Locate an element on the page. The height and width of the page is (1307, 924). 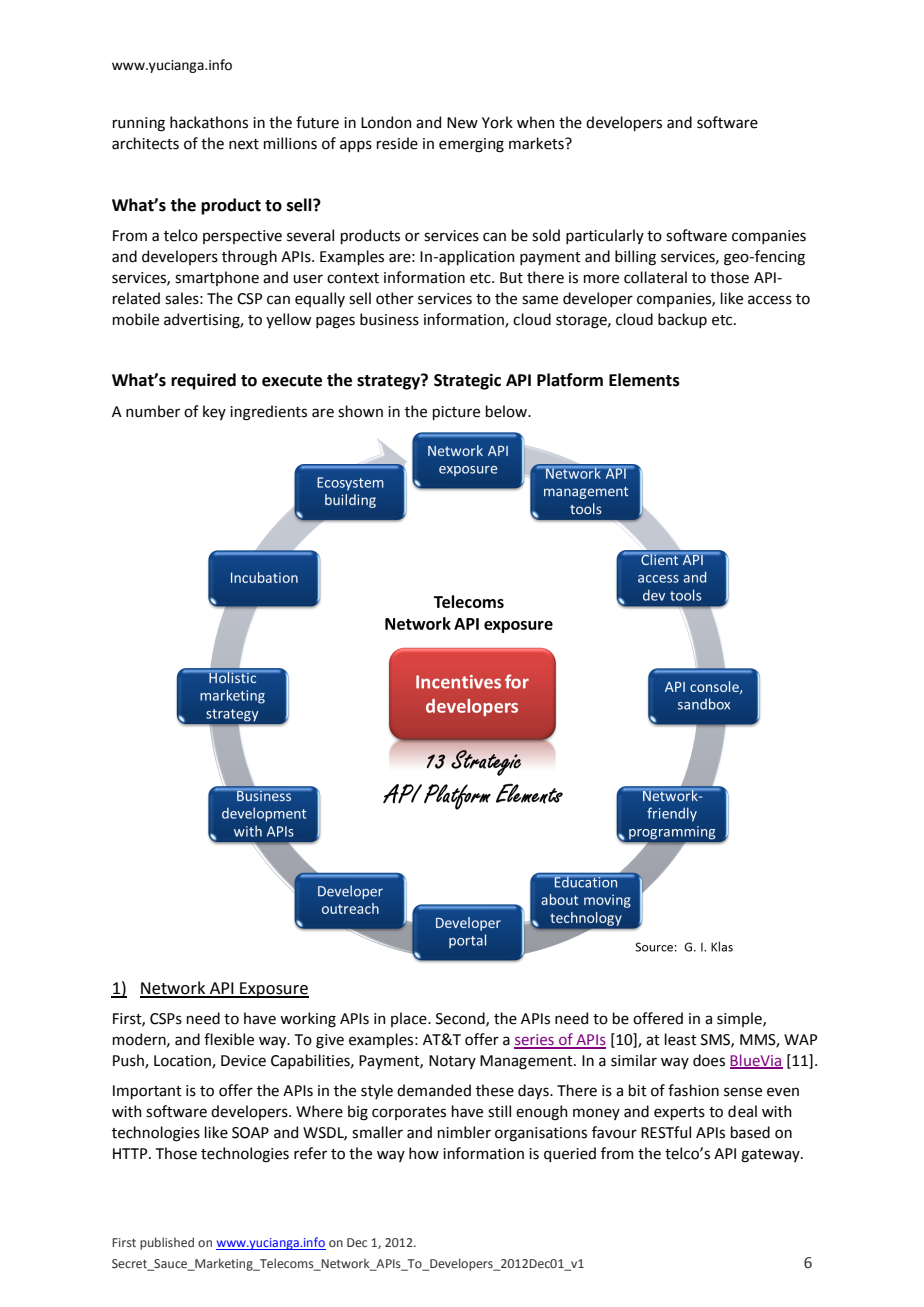
next is located at coordinates (244, 144).
